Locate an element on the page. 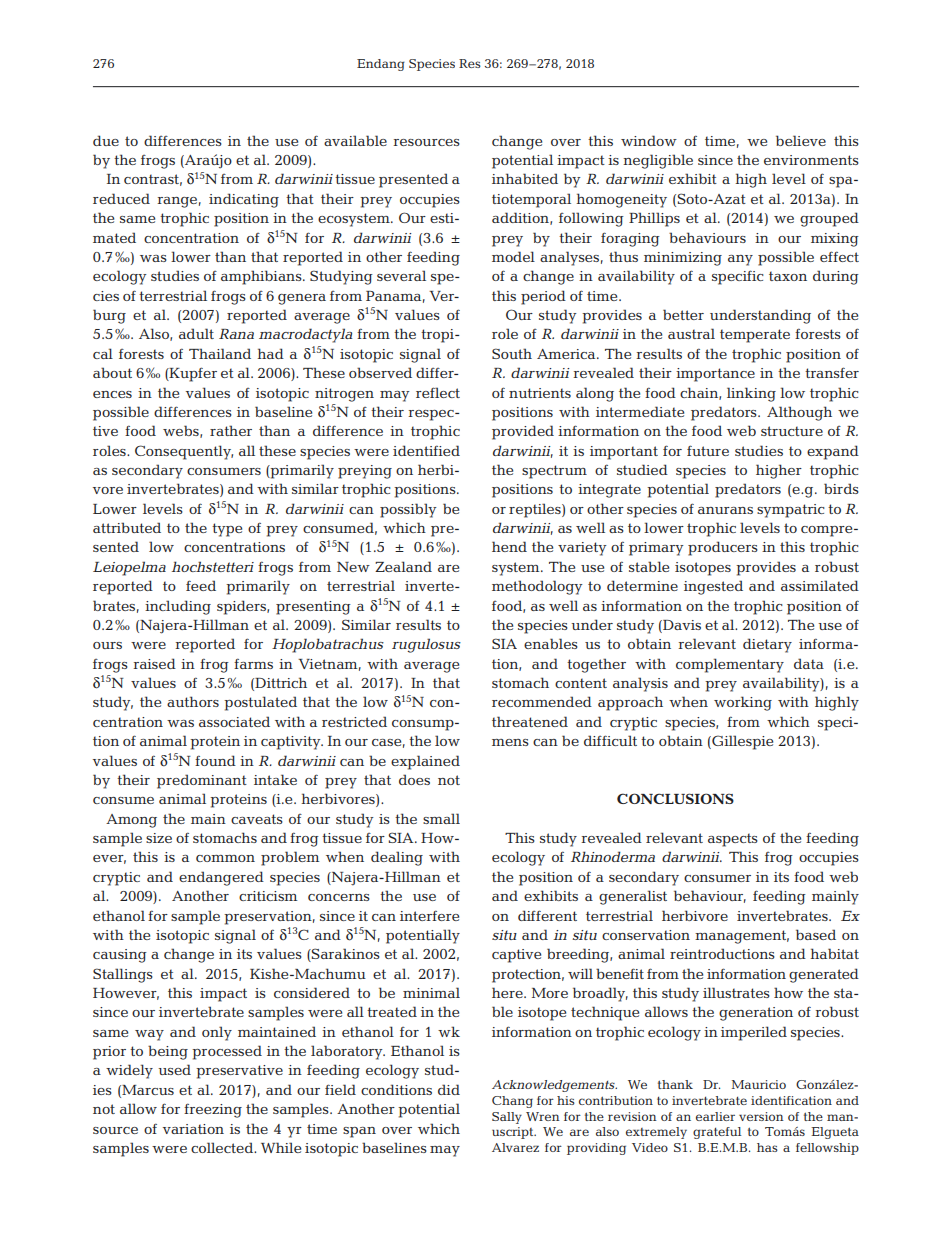  Sally is located at coordinates (507, 1118).
